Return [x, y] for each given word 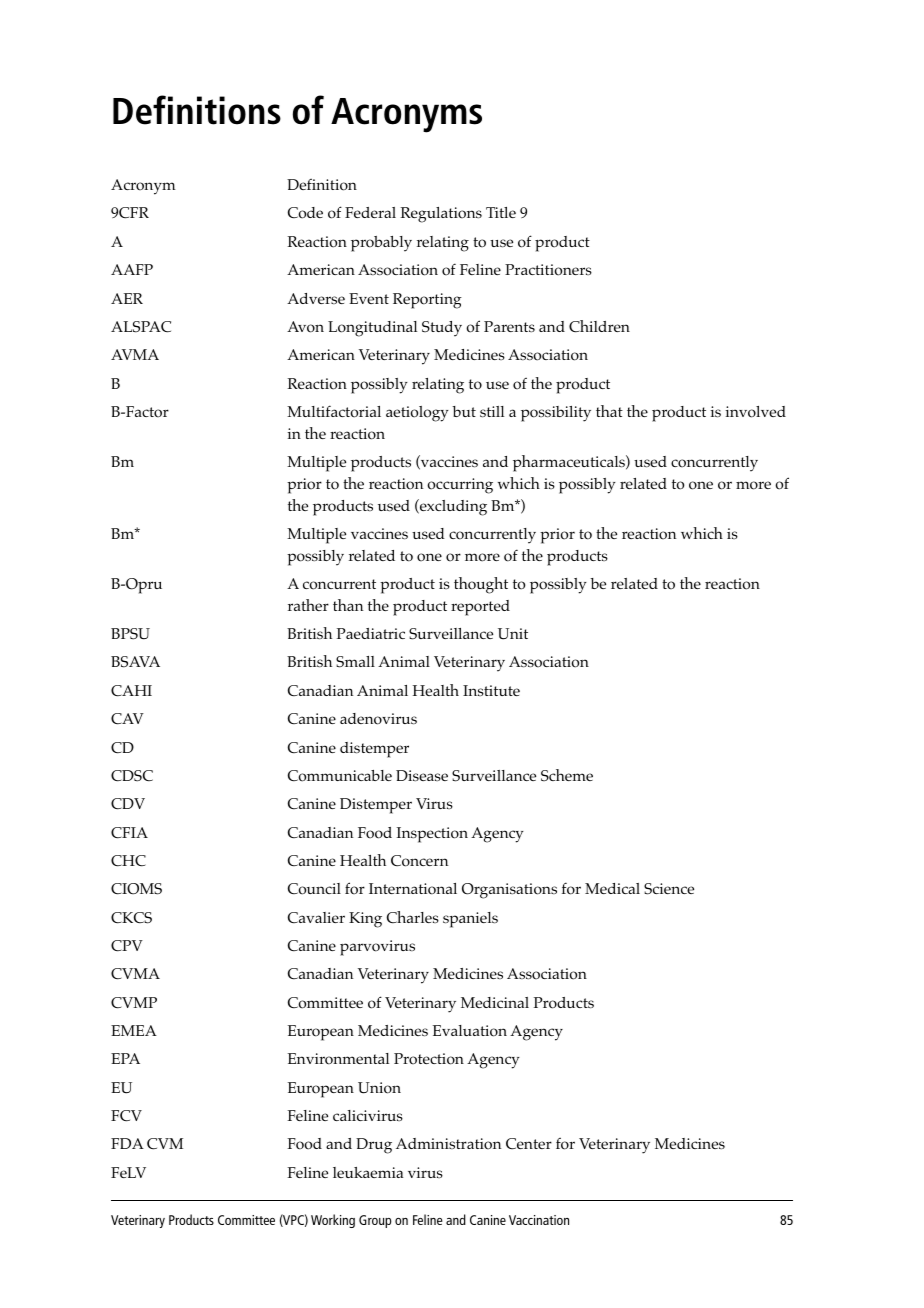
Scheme [567, 775]
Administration [449, 1144]
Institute [491, 690]
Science [669, 889]
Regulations [441, 215]
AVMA [135, 354]
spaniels [470, 920]
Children [599, 326]
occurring [460, 486]
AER [127, 298]
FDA [127, 1143]
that [609, 411]
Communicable [340, 776]
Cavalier [316, 917]
